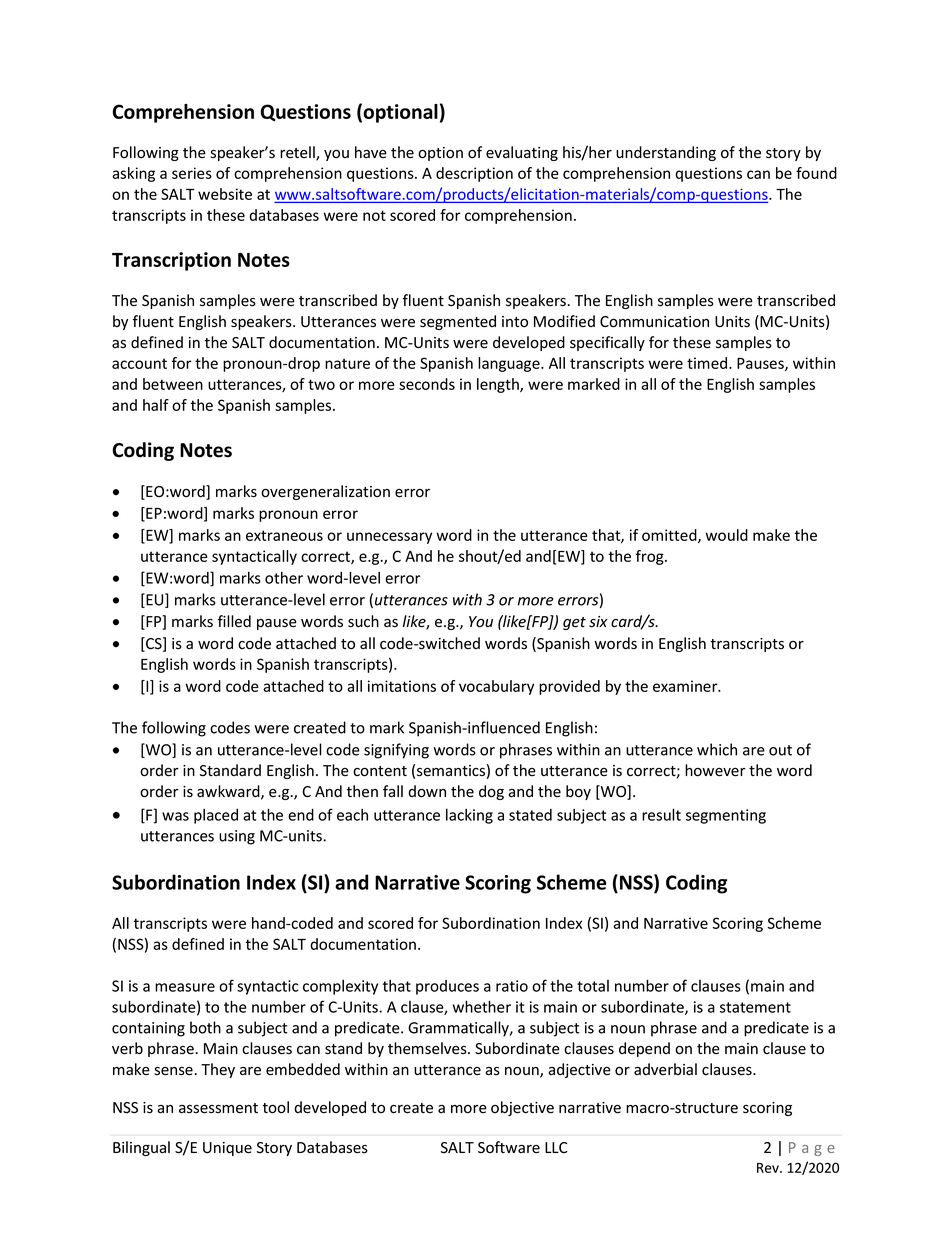 The image size is (952, 1233). I want to click on timed, so click(708, 363).
